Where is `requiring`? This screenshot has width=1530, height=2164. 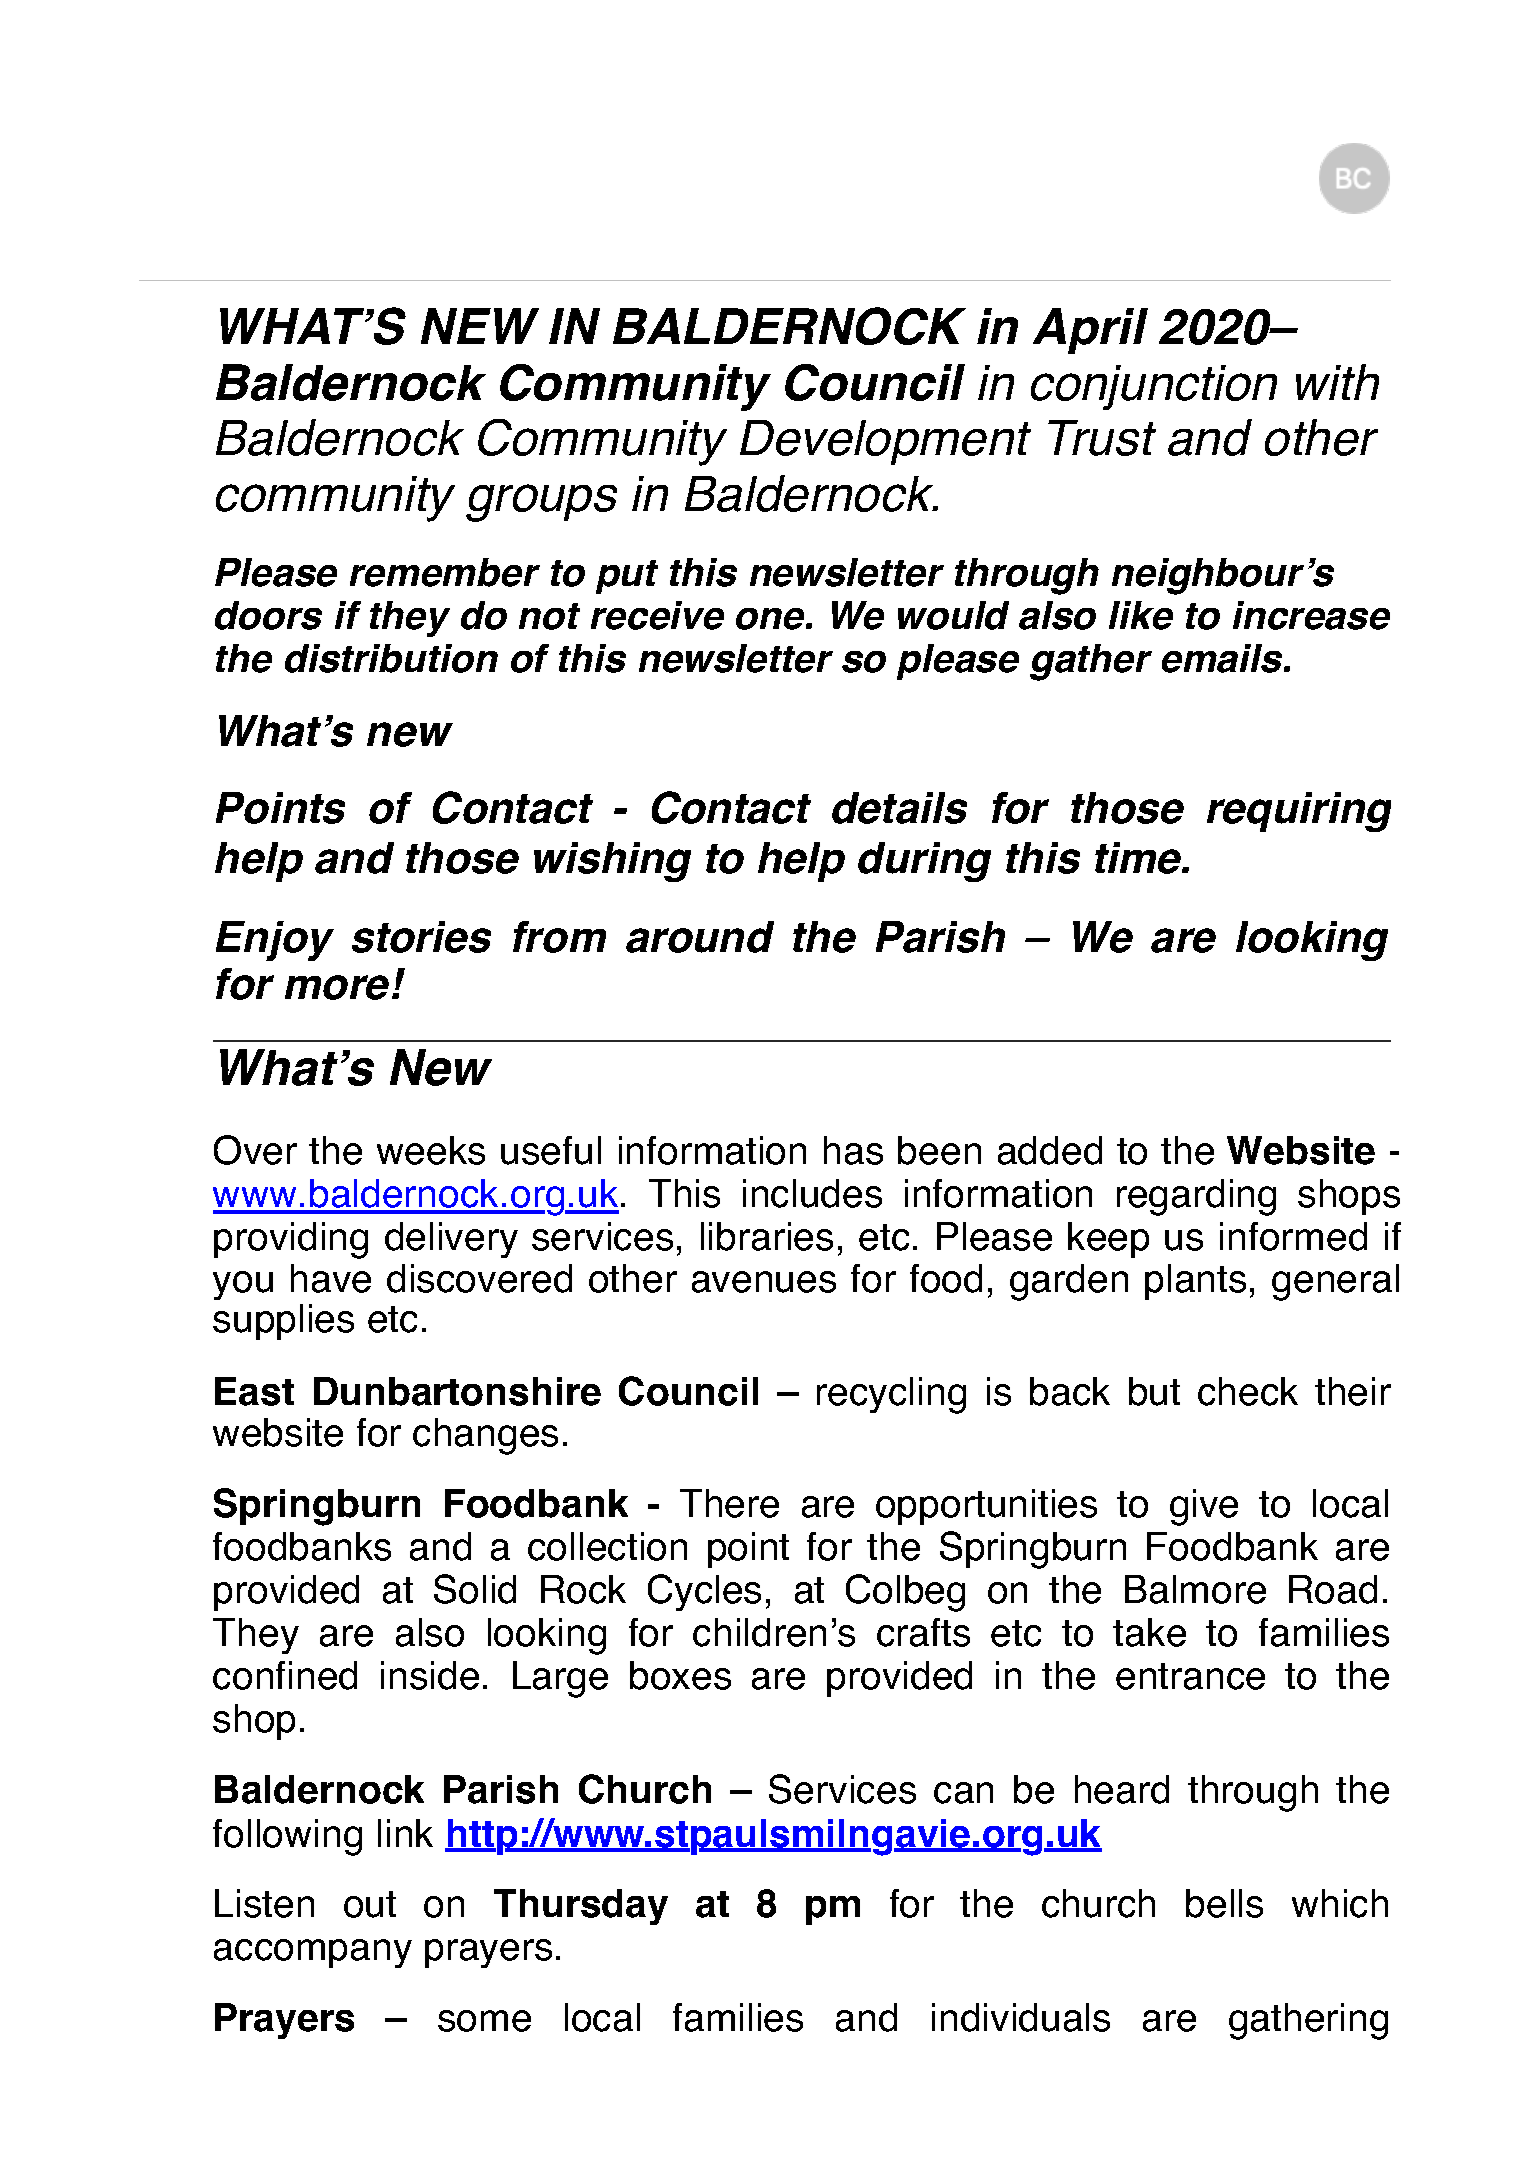
requiring is located at coordinates (1299, 812).
